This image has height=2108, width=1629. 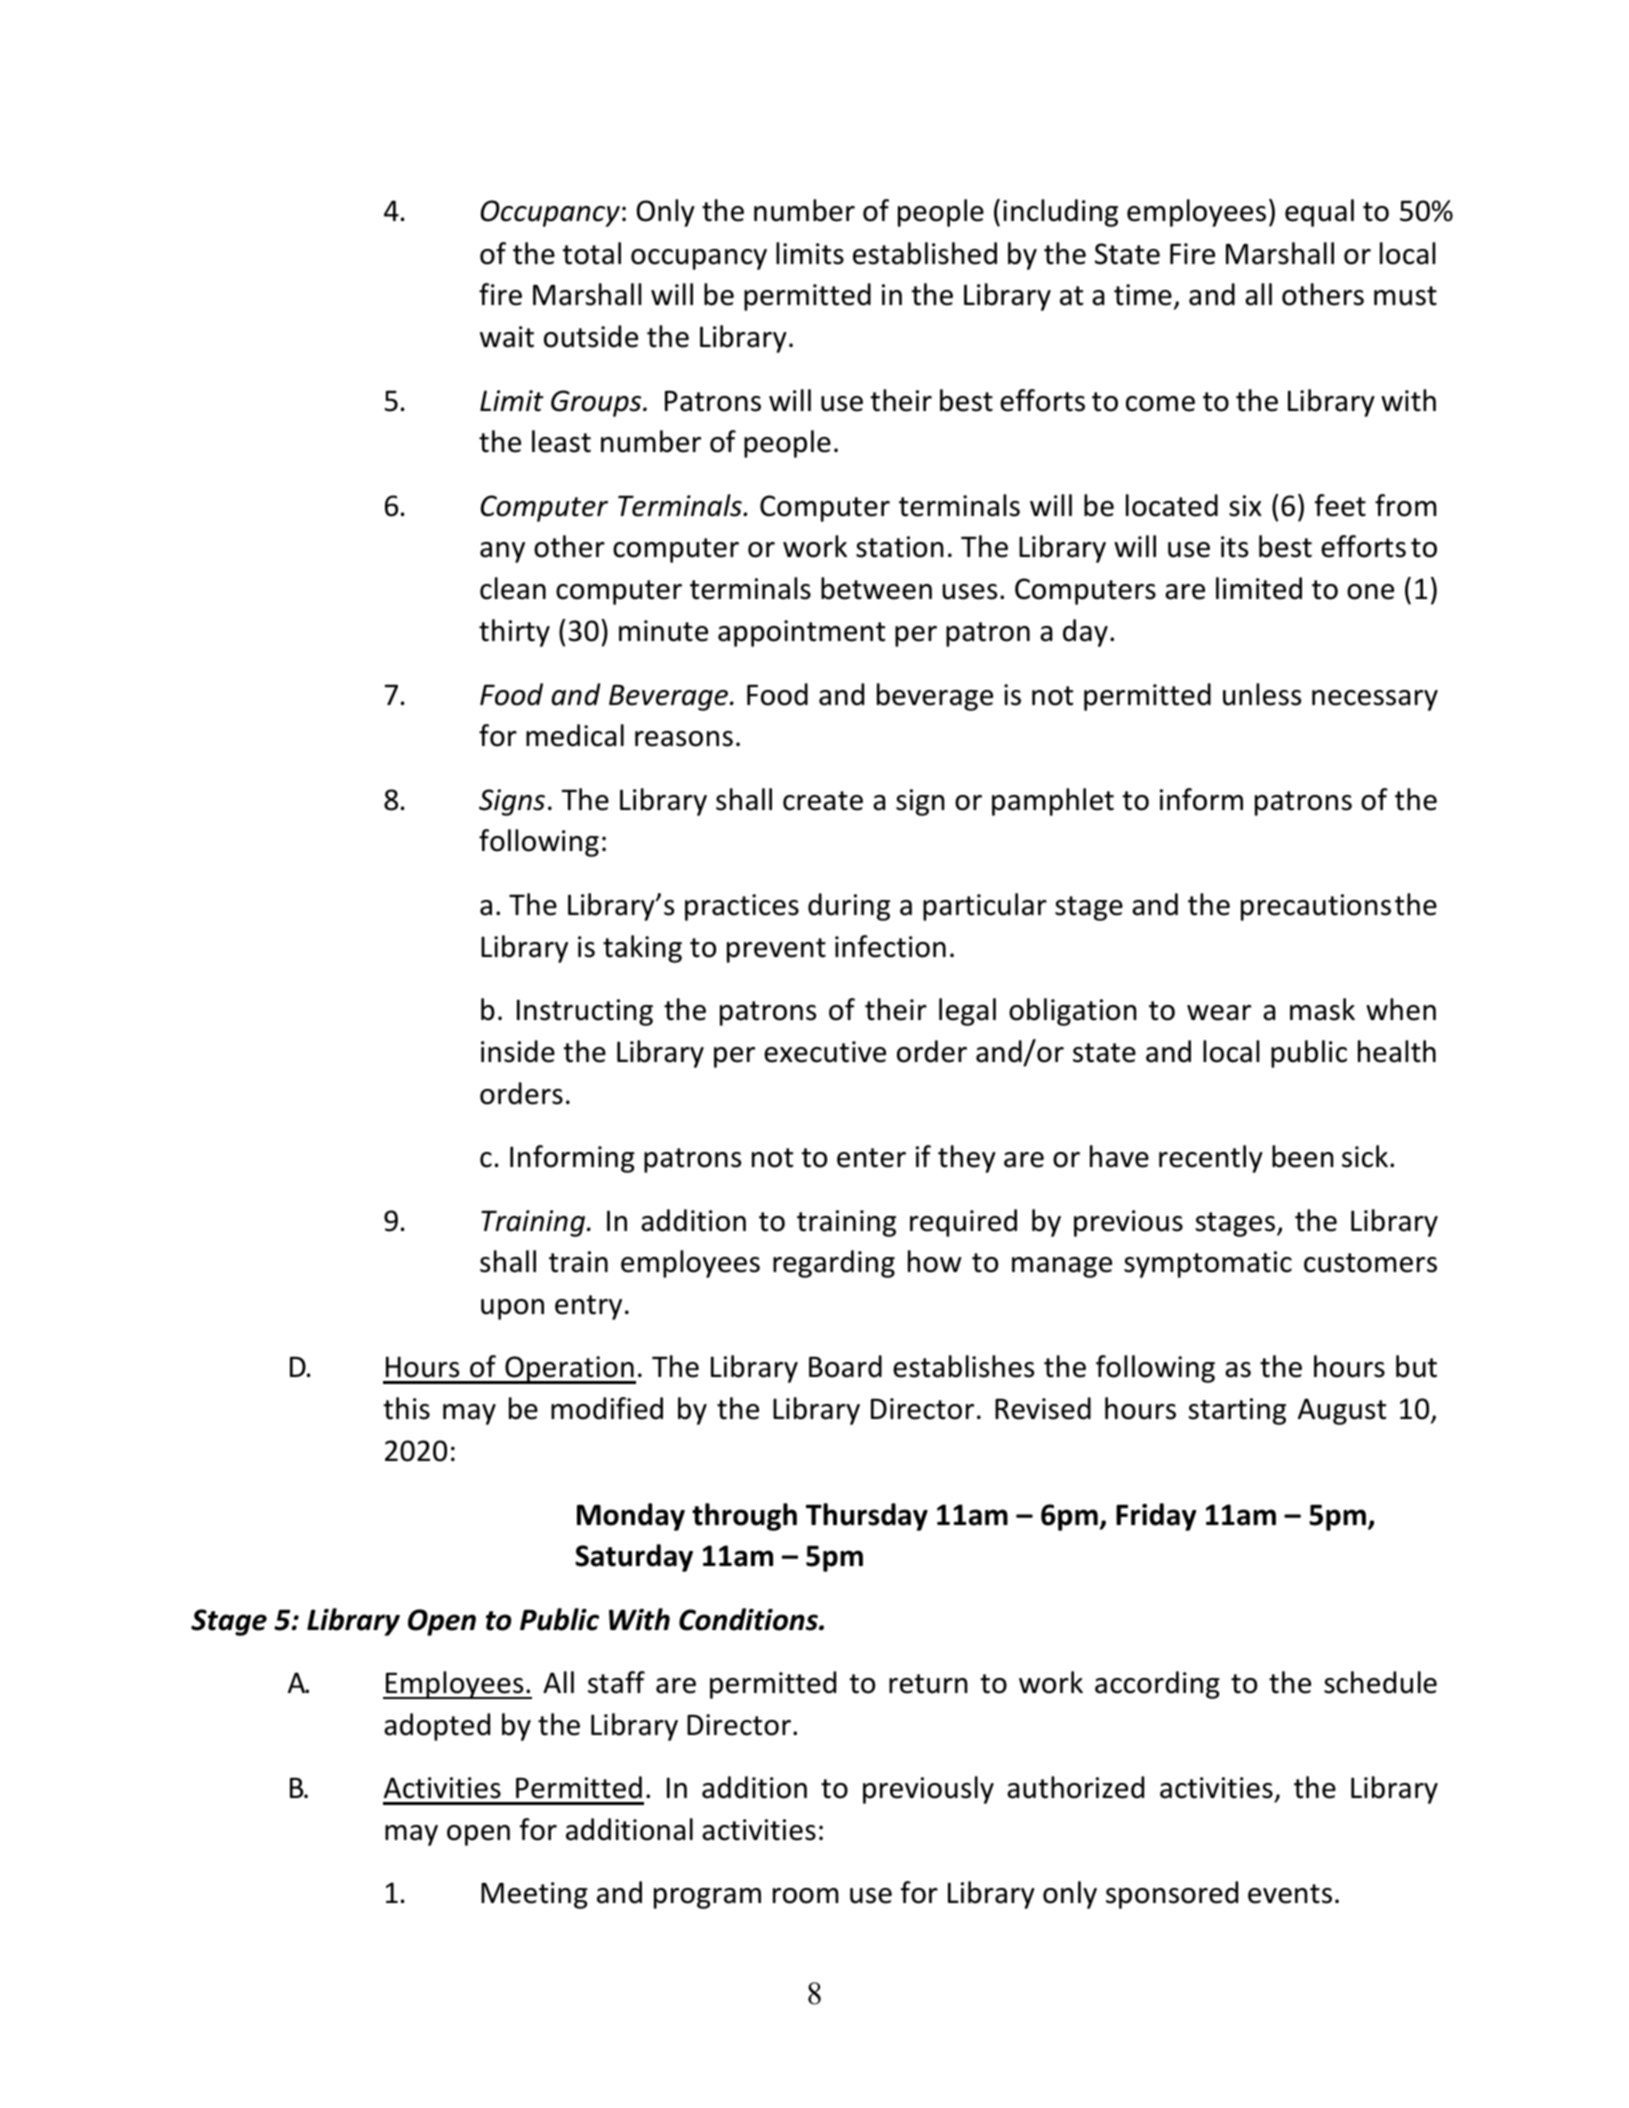 What do you see at coordinates (806, 1896) in the image?
I see `room` at bounding box center [806, 1896].
